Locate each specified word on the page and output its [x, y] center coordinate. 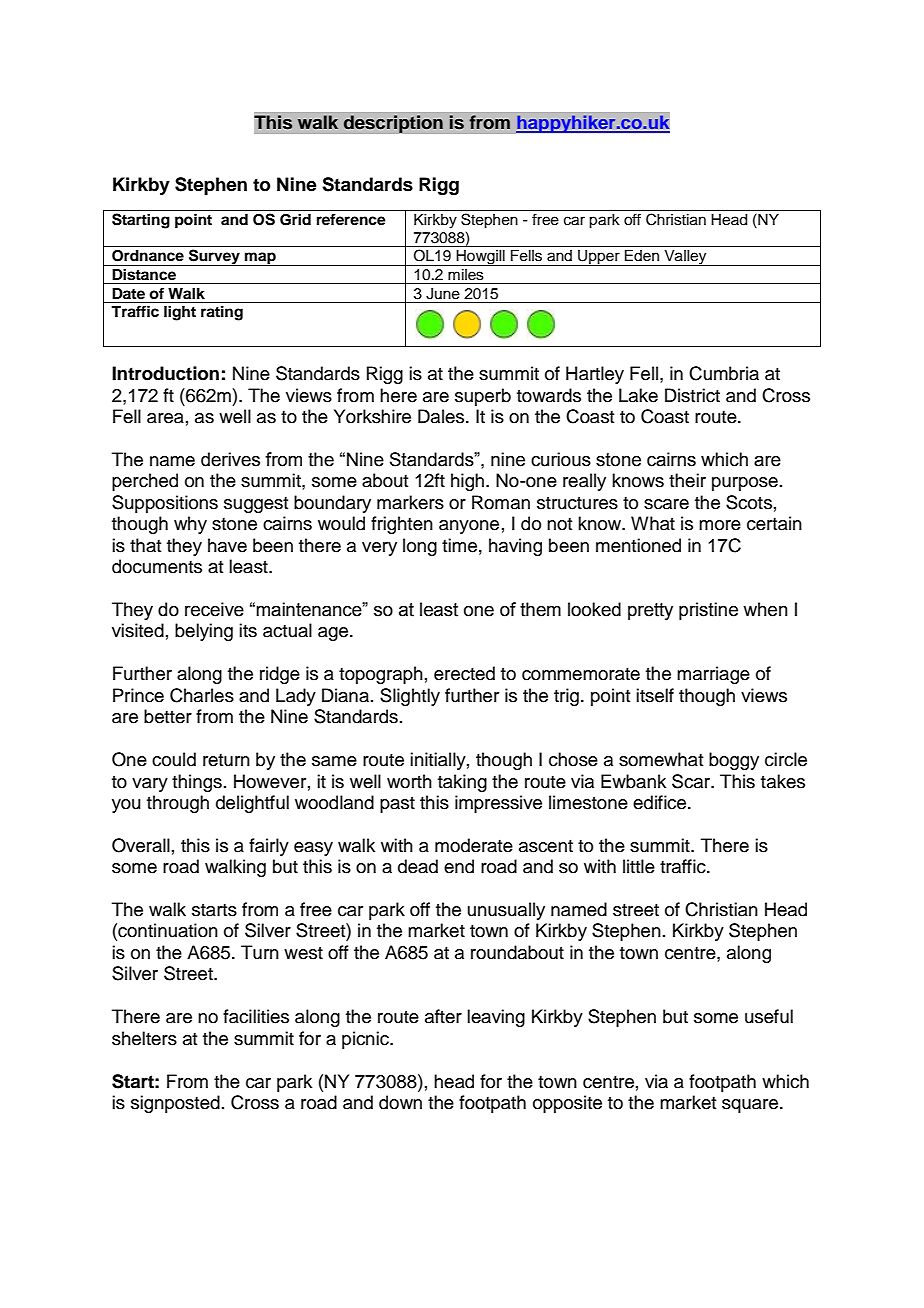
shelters [144, 1038]
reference [351, 219]
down [400, 1102]
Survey [214, 257]
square [751, 1106]
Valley [685, 258]
